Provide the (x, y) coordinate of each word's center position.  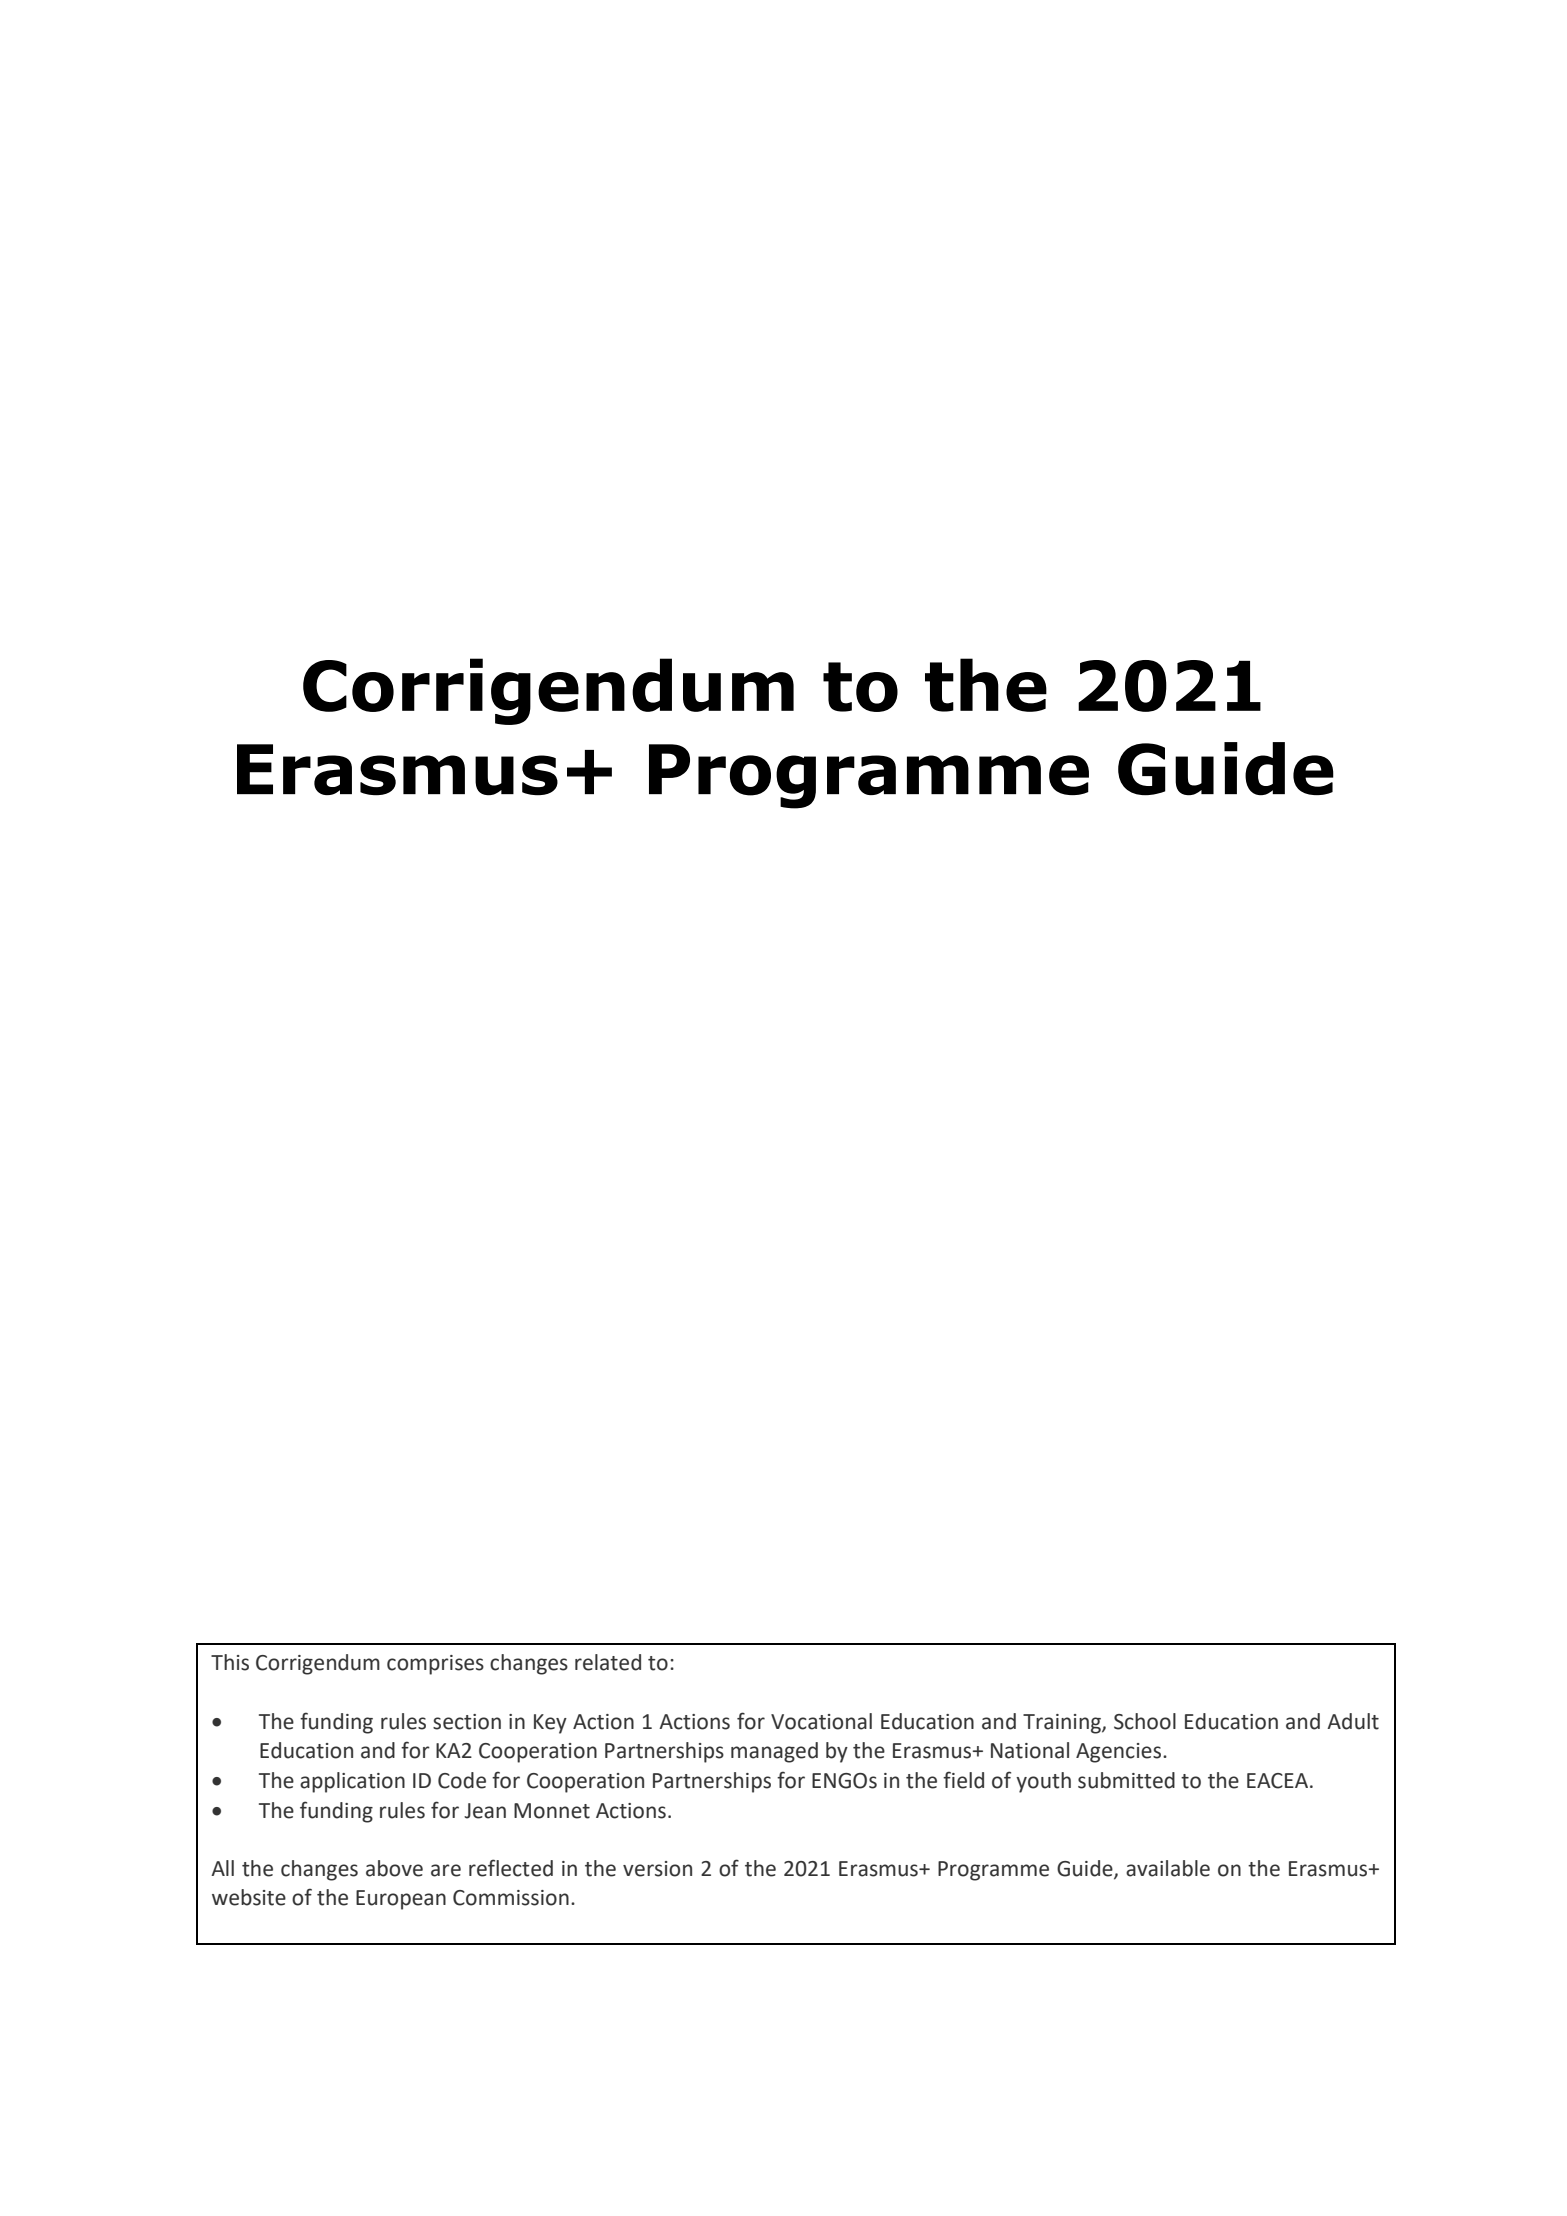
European (401, 1900)
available (1168, 1868)
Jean (485, 1811)
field (963, 1780)
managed (774, 1752)
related (608, 1662)
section (467, 1722)
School (1145, 1721)
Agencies (1118, 1753)
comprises (435, 1665)
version (657, 1869)
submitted (1126, 1780)
